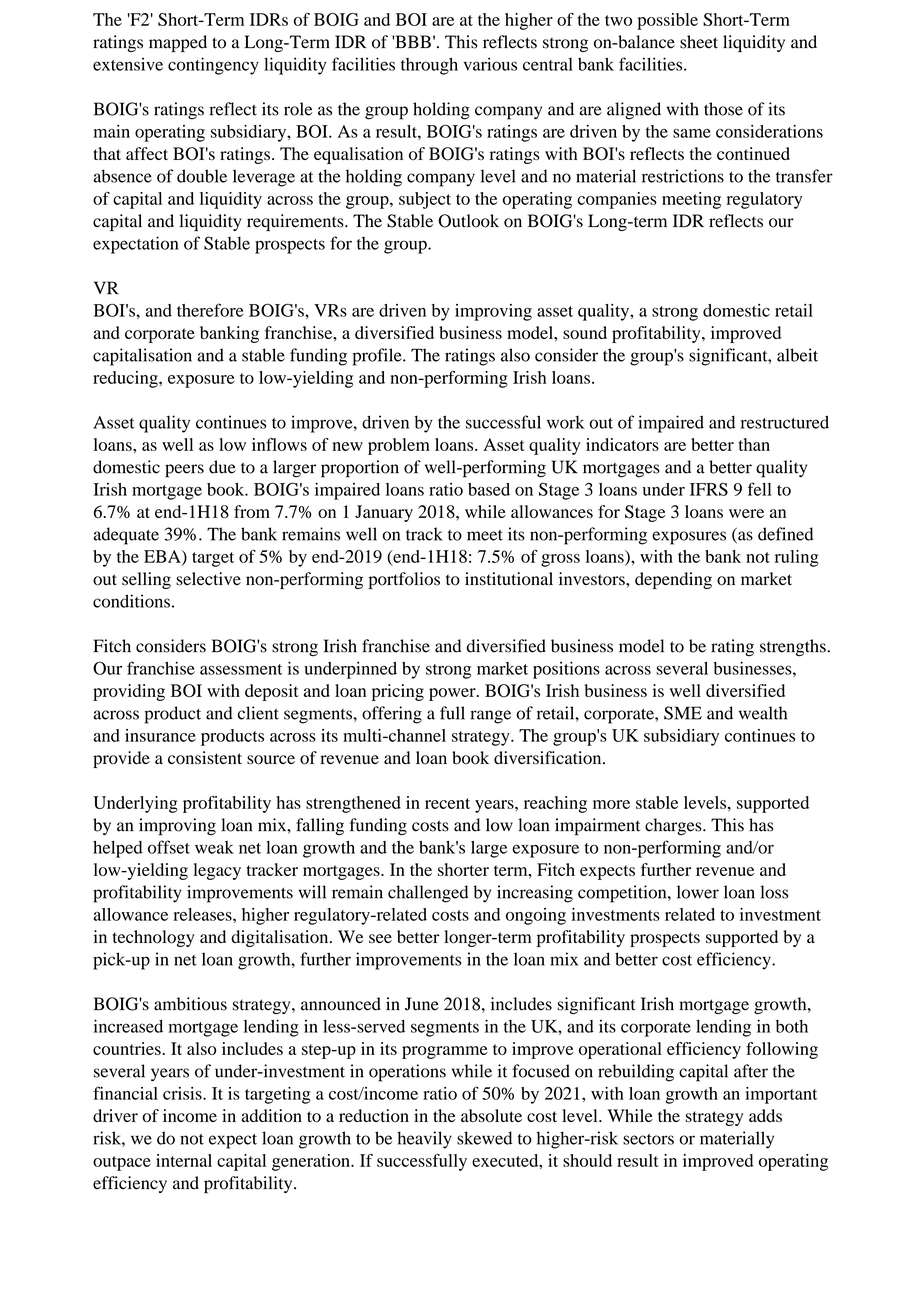  Describe the element at coordinates (210, 310) in the document. I see `therefore` at that location.
